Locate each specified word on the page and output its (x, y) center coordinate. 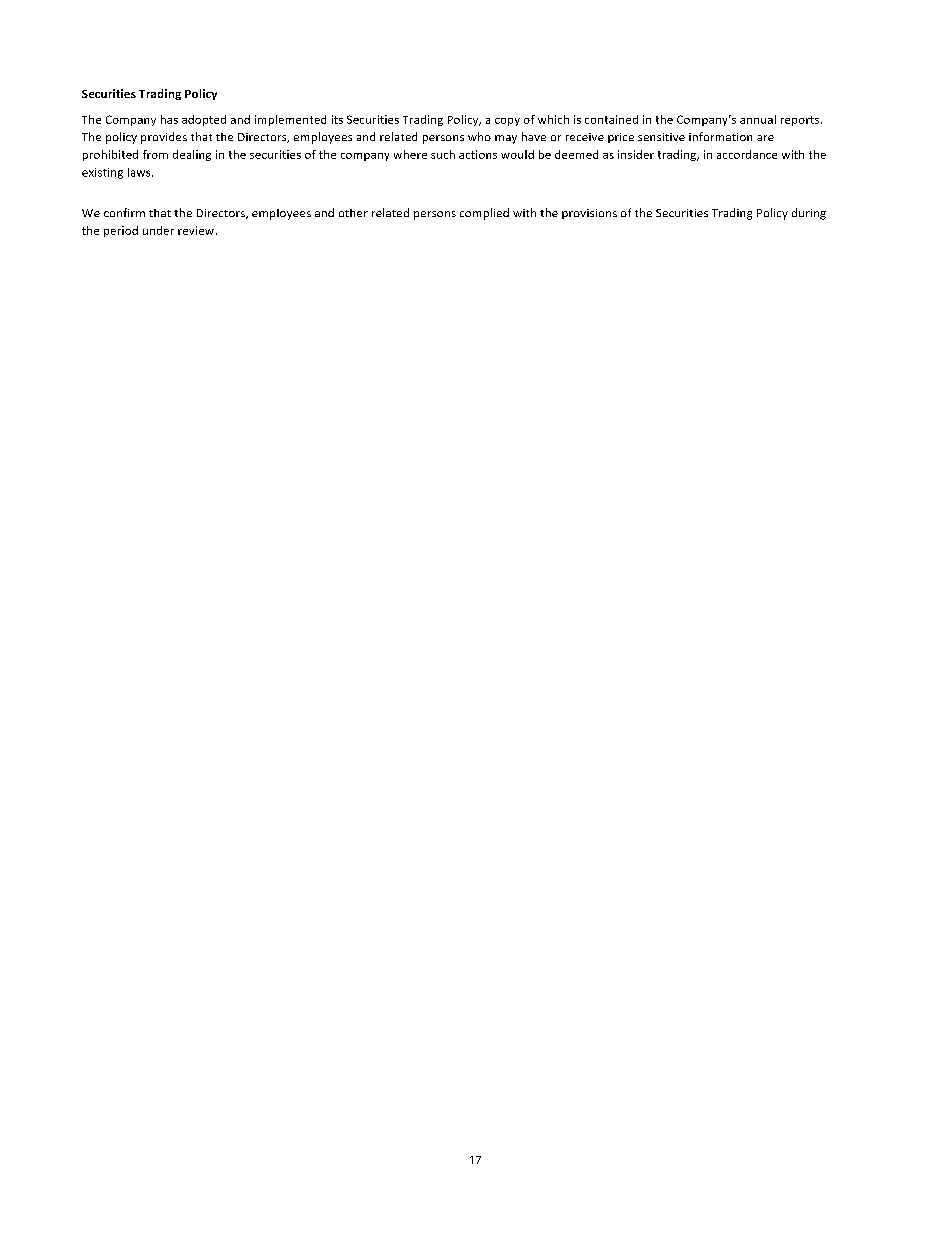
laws (140, 172)
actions (478, 154)
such (443, 154)
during (809, 214)
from (155, 154)
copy (507, 122)
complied (484, 214)
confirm (124, 212)
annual (758, 119)
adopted (204, 120)
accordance (747, 154)
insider (636, 154)
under (158, 230)
